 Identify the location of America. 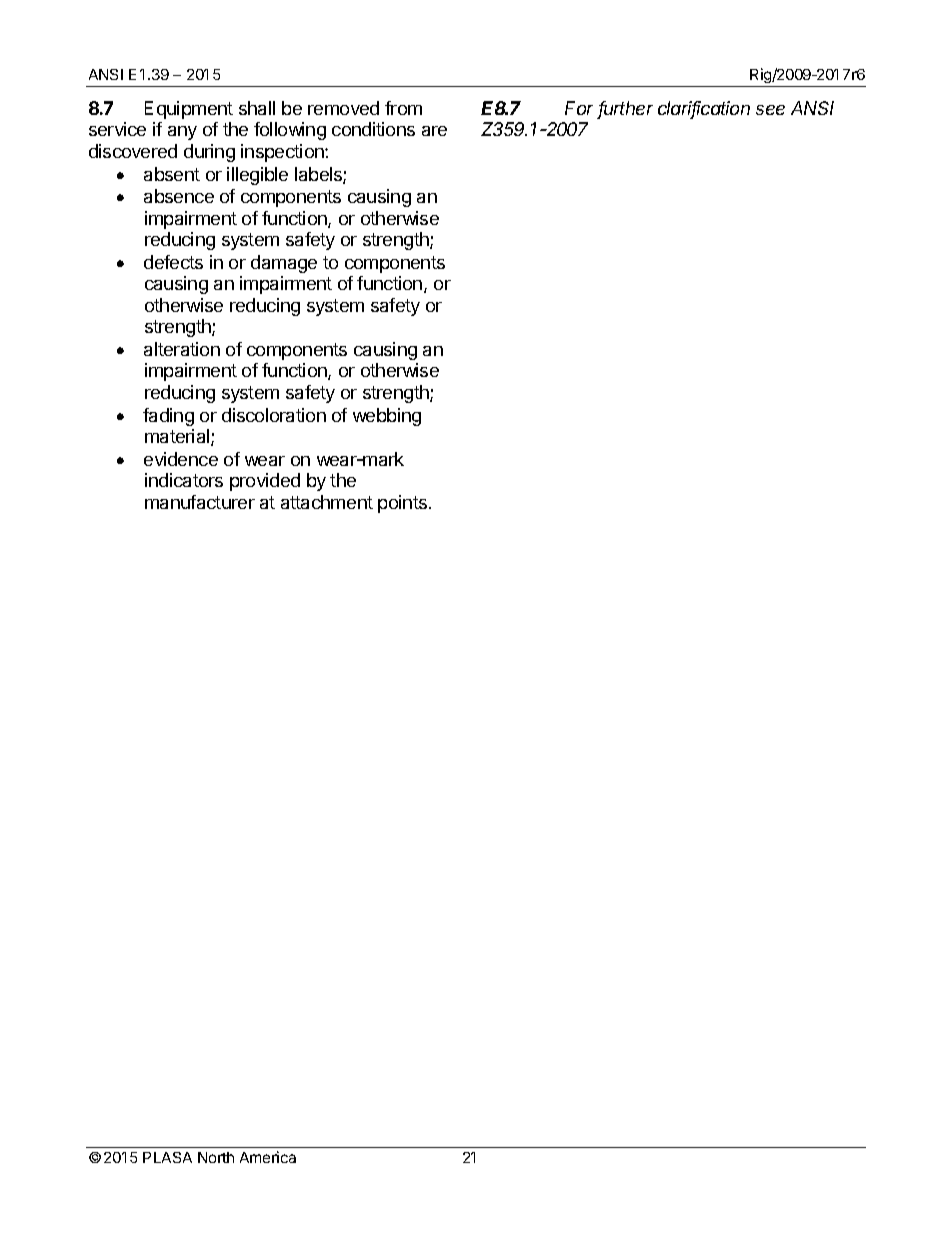
(268, 1157).
